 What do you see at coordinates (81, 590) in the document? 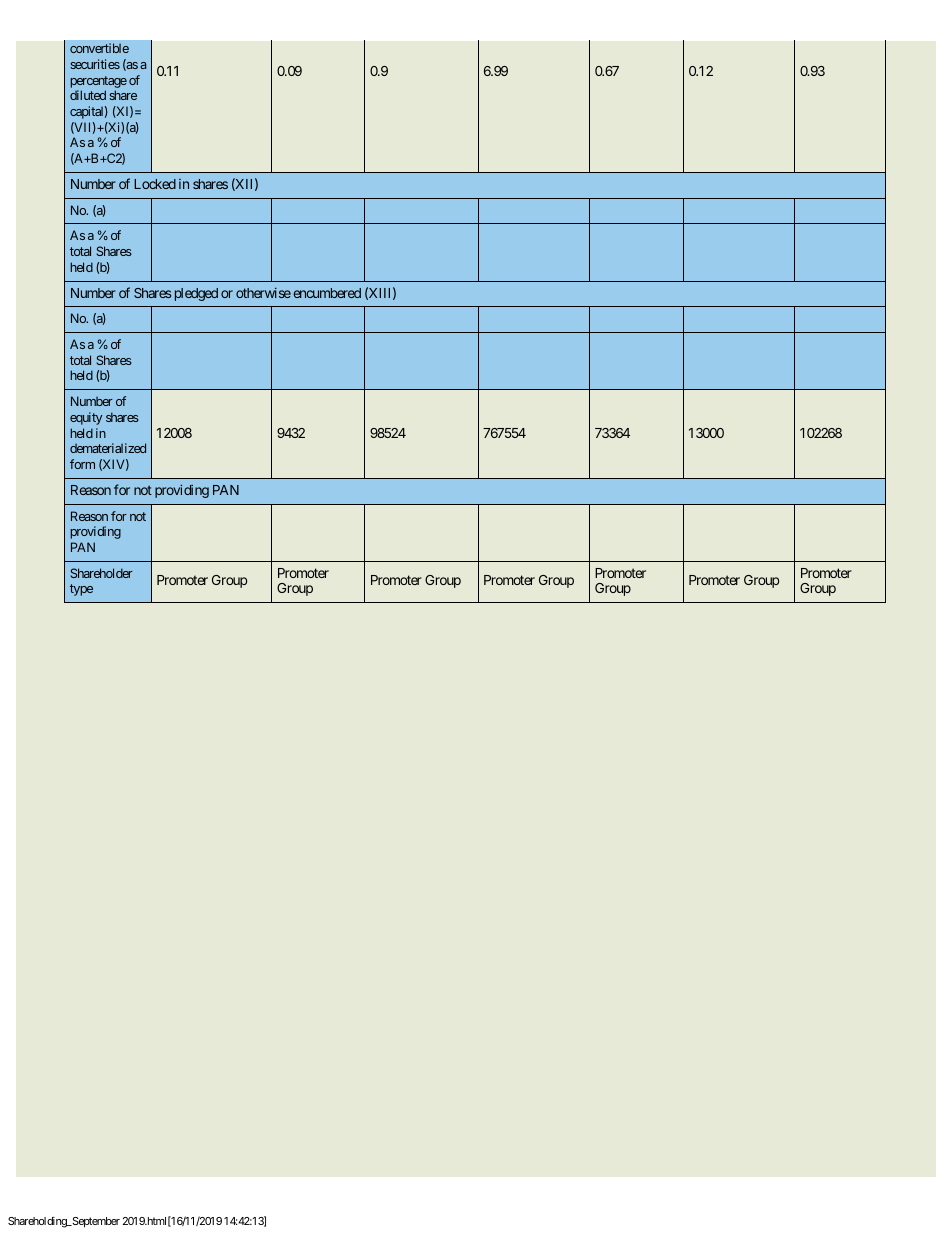
I see `type` at bounding box center [81, 590].
